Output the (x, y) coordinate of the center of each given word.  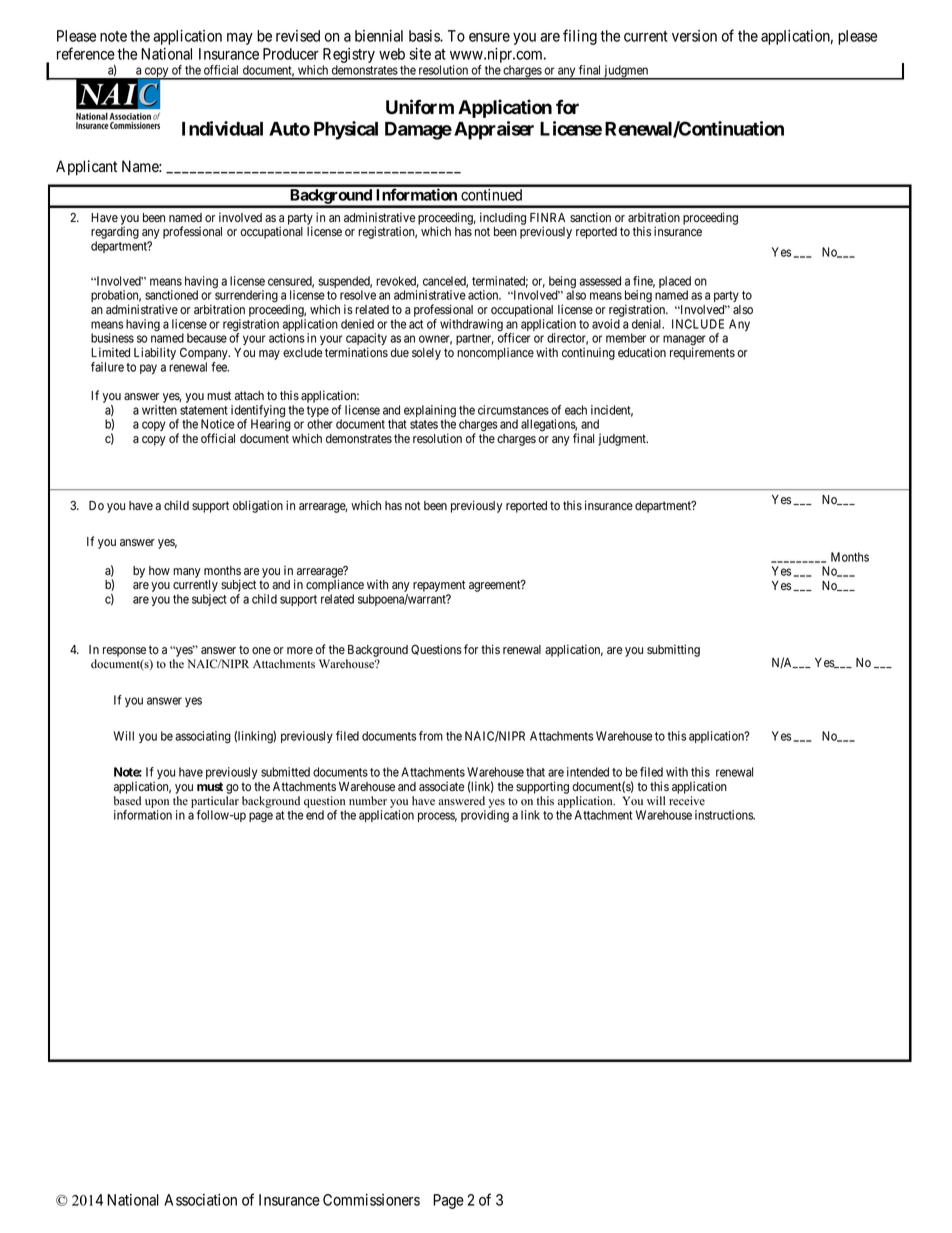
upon (157, 805)
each (576, 410)
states (424, 424)
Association (200, 1200)
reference (86, 53)
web (392, 54)
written (159, 410)
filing (580, 37)
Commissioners (371, 1200)
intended (588, 772)
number (368, 801)
